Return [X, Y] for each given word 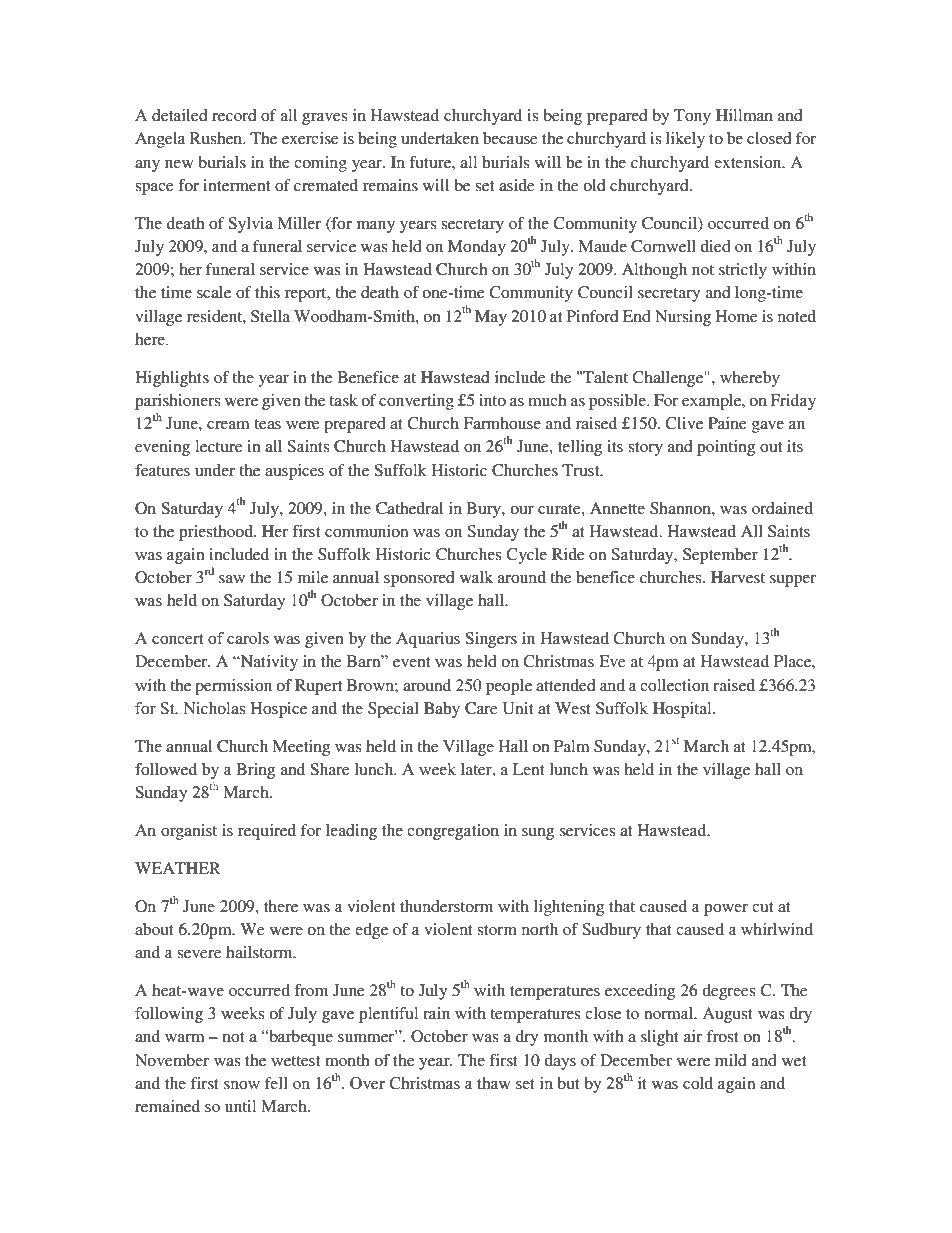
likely [685, 140]
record [234, 115]
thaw [494, 1083]
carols [248, 638]
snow [242, 1085]
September [720, 556]
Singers [491, 640]
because [510, 138]
